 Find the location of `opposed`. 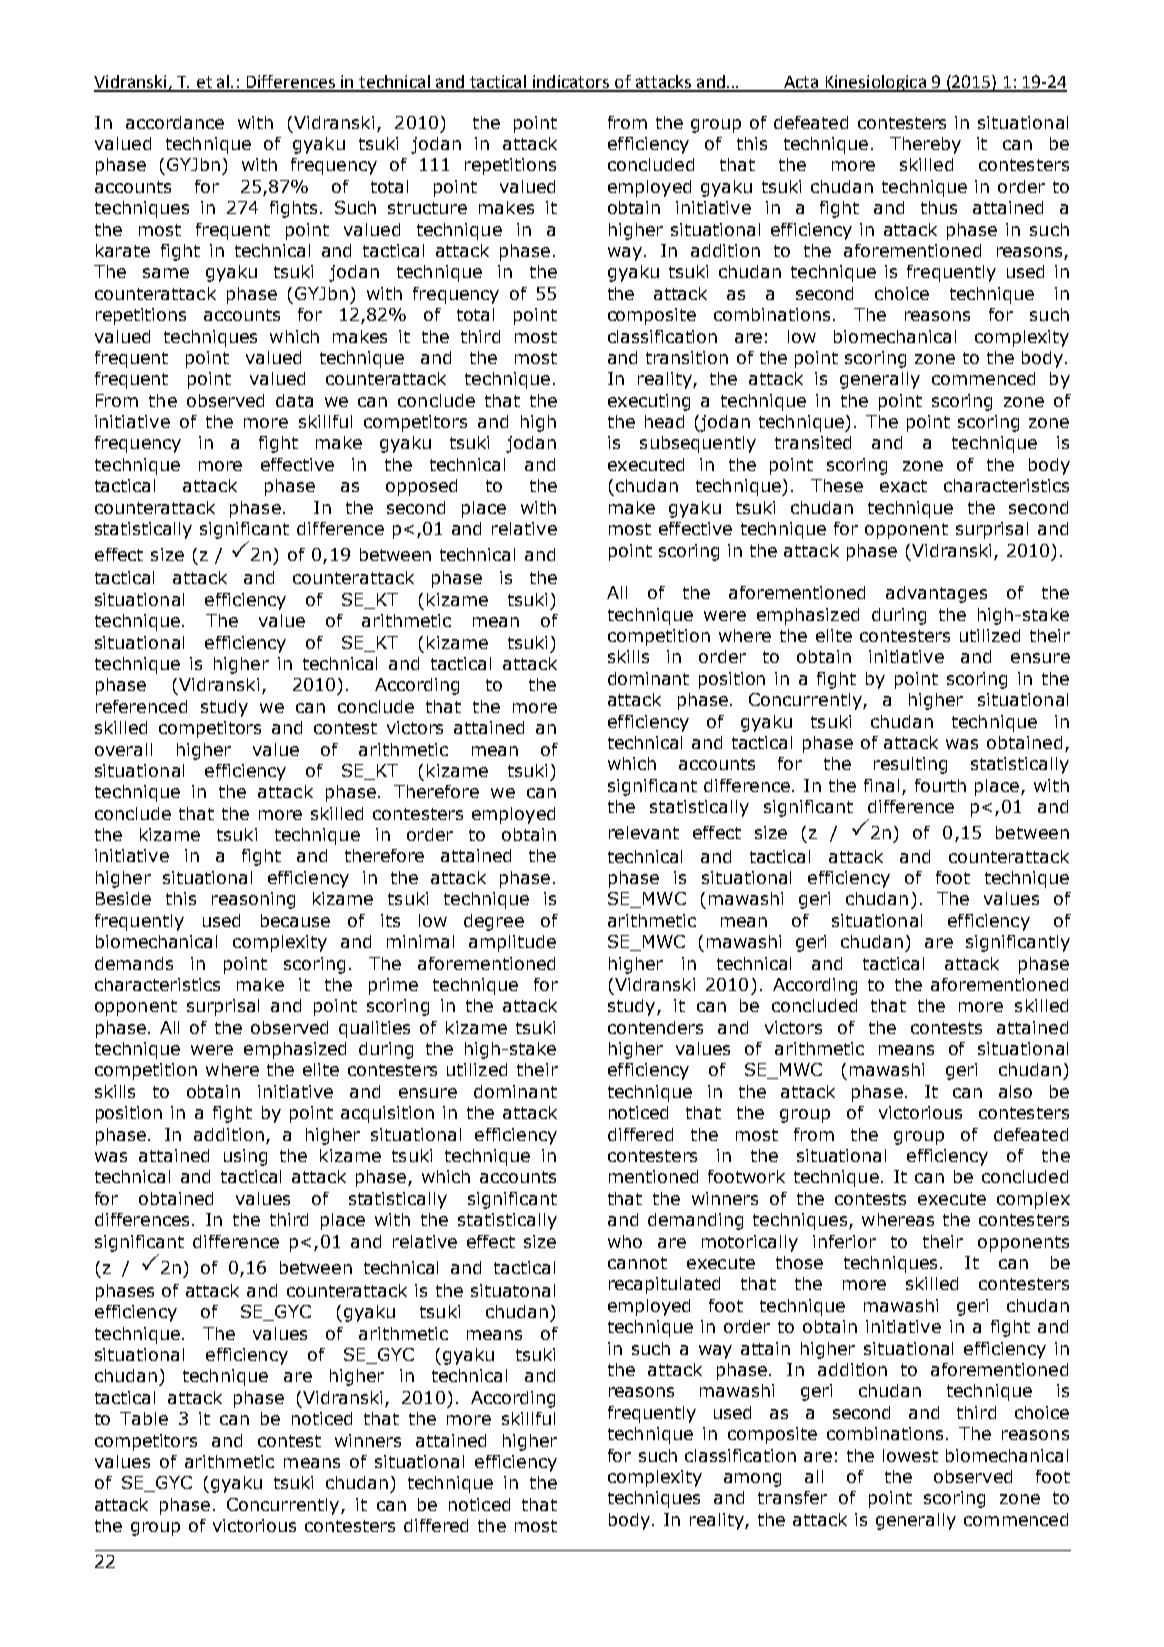

opposed is located at coordinates (421, 487).
